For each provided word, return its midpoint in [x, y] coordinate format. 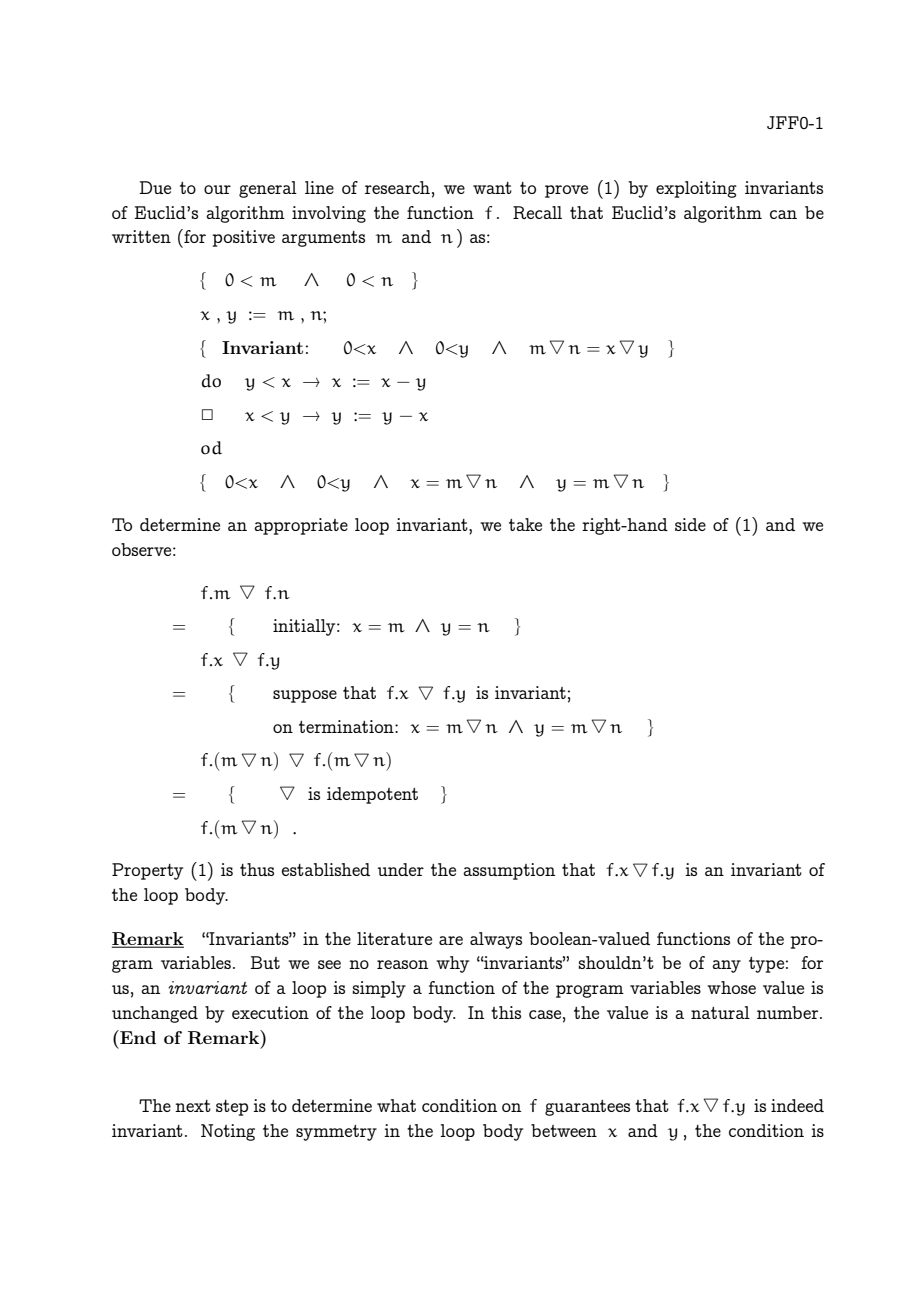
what [396, 1105]
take [525, 524]
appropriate [301, 526]
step [232, 1108]
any [726, 966]
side [690, 524]
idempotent [372, 795]
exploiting [696, 189]
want [492, 188]
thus [257, 869]
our [217, 189]
